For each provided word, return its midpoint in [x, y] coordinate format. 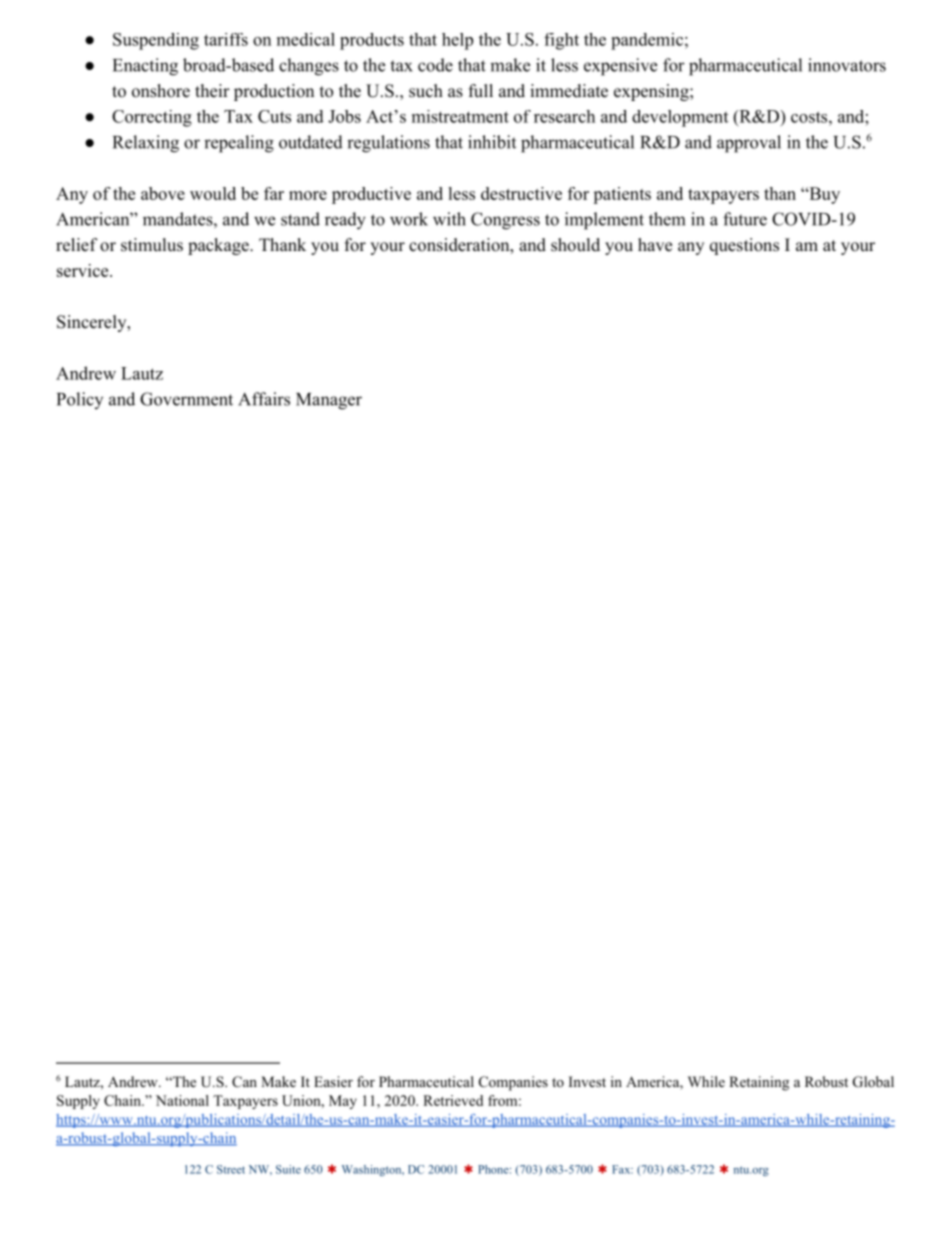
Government [186, 399]
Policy [80, 400]
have [655, 245]
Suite [288, 1169]
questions [744, 246]
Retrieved [453, 1100]
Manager [329, 401]
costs [809, 117]
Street [231, 1169]
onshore [161, 91]
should [575, 245]
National [182, 1100]
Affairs [264, 399]
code [435, 65]
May [343, 1102]
